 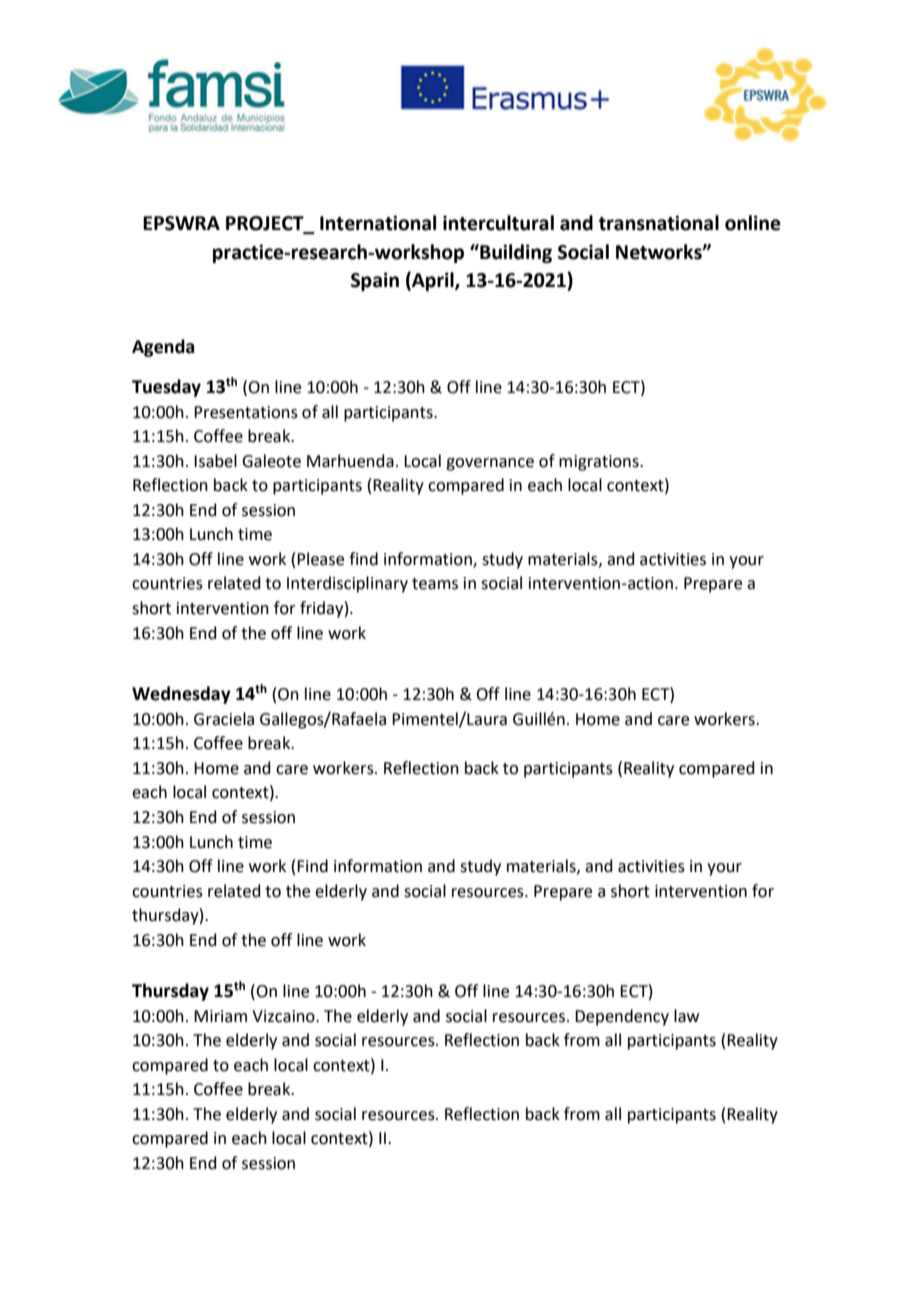 What do you see at coordinates (435, 584) in the screenshot?
I see `teams` at bounding box center [435, 584].
